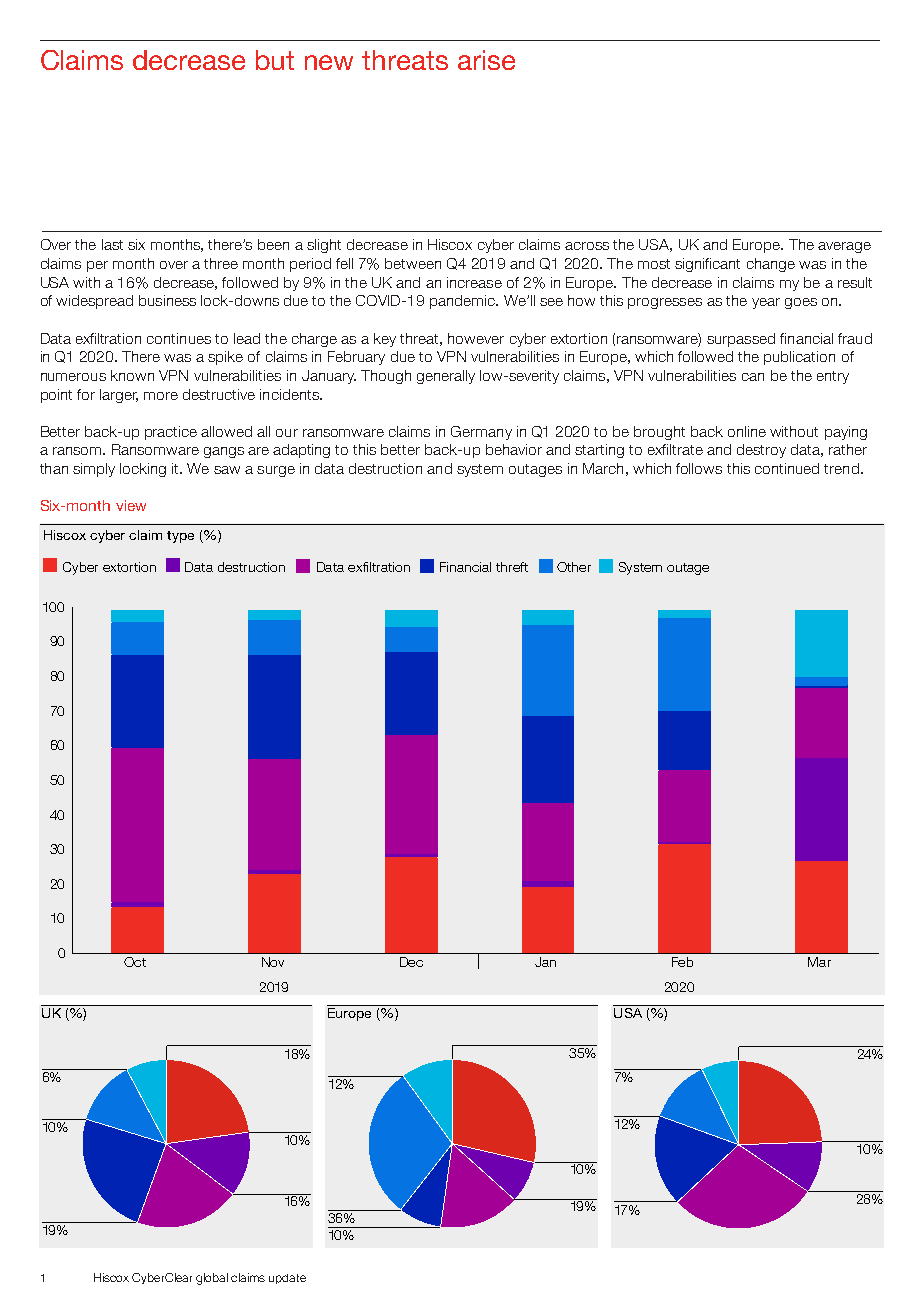 This screenshot has width=924, height=1308. Describe the element at coordinates (287, 1279) in the screenshot. I see `update` at that location.
